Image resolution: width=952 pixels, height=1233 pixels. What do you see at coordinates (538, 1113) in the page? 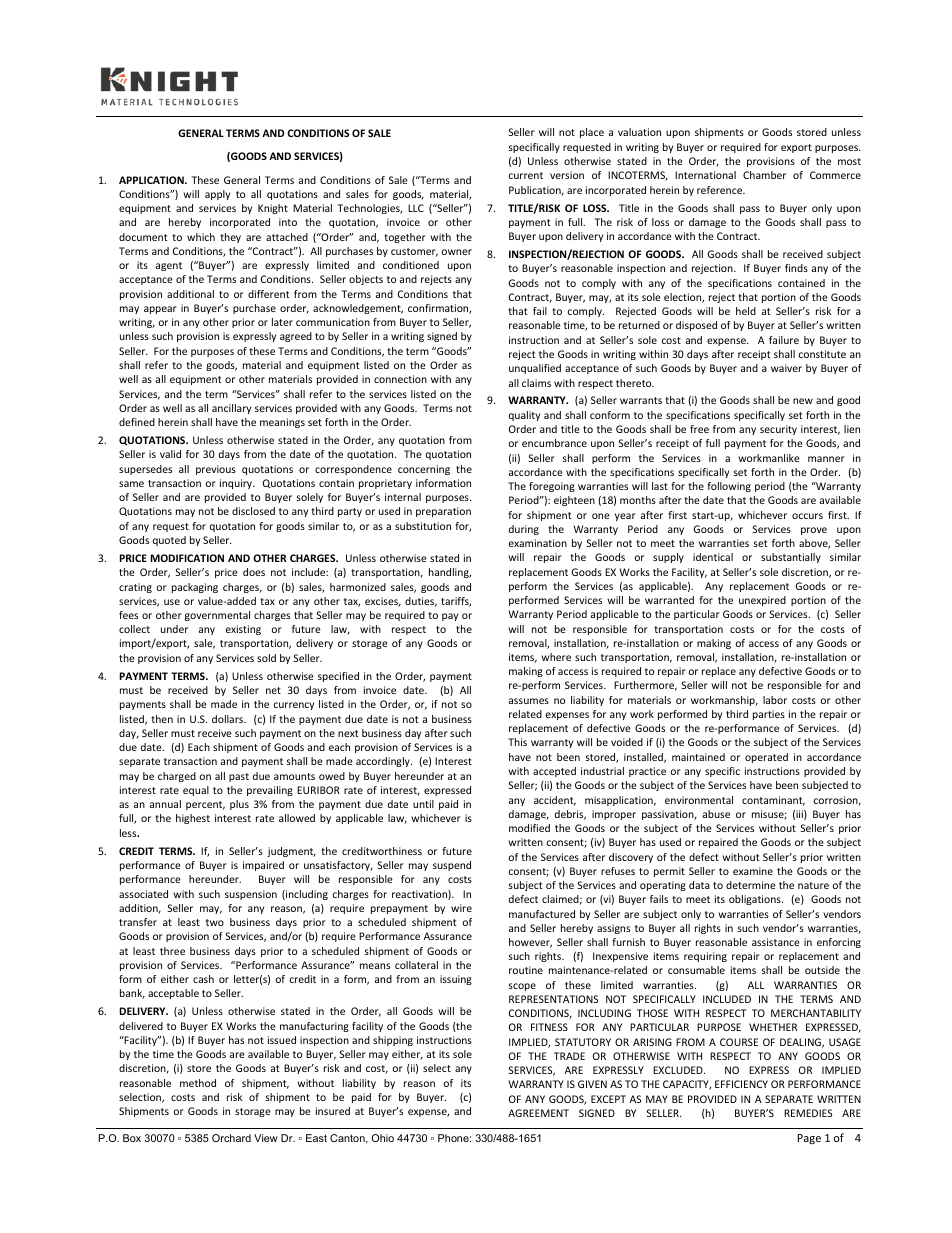
I see `AGREEMENT` at bounding box center [538, 1113].
